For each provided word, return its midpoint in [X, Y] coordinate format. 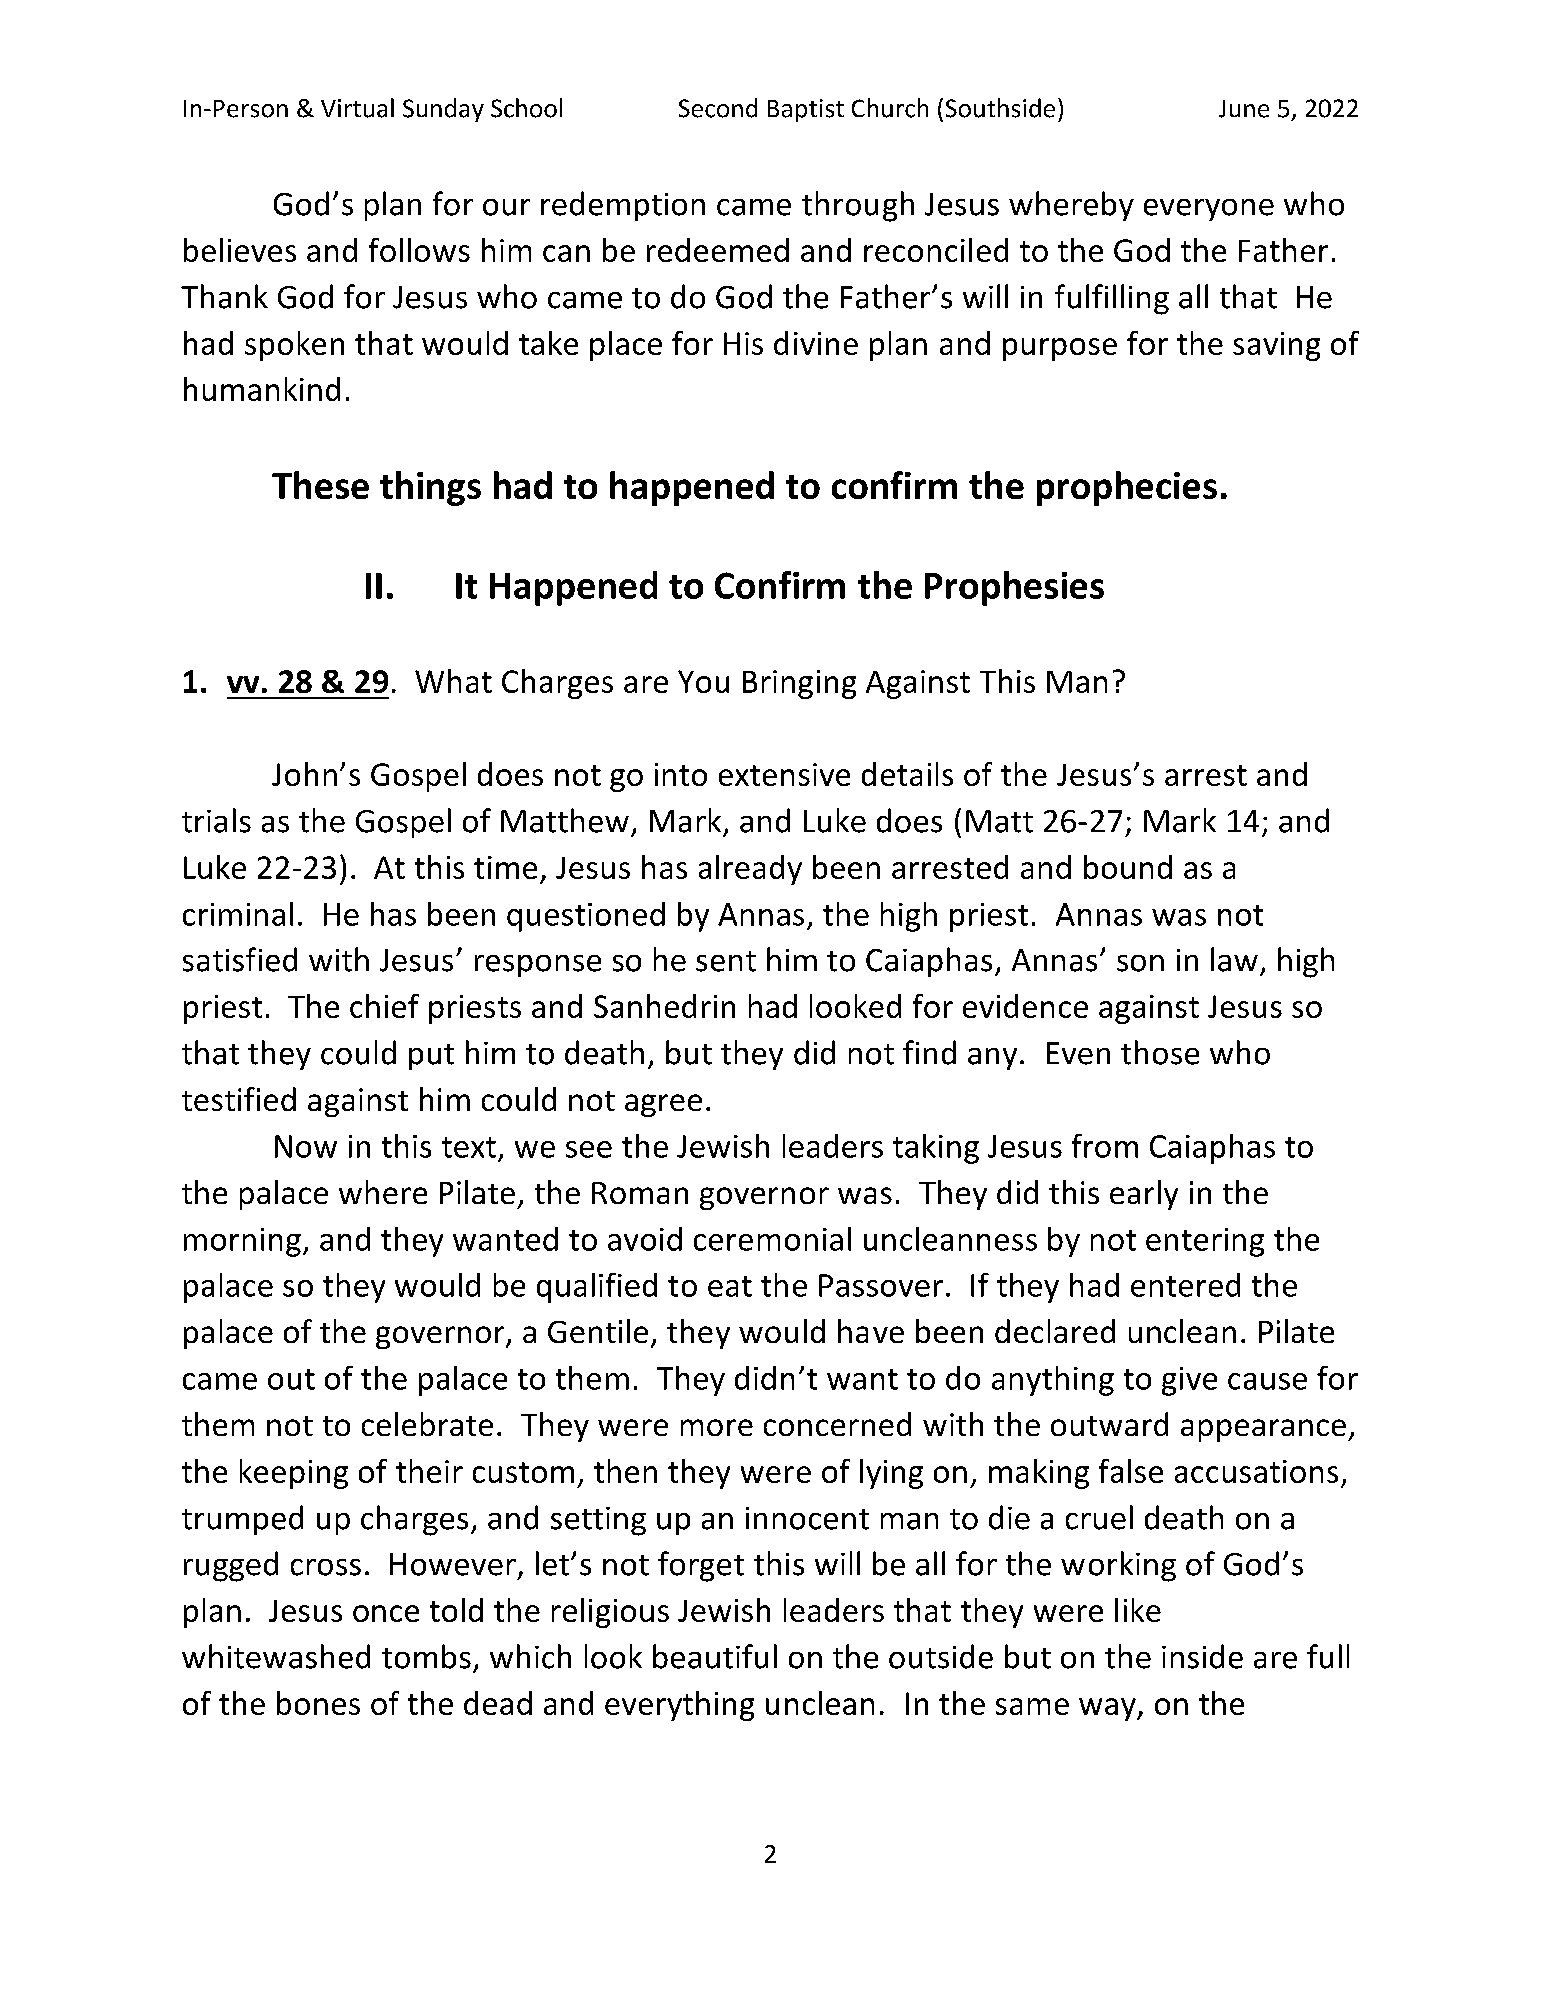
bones [318, 1703]
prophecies [1127, 488]
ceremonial [772, 1239]
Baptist [806, 110]
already [750, 870]
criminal [238, 914]
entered [1185, 1285]
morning [242, 1242]
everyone [1209, 210]
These [320, 485]
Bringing [799, 684]
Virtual [357, 108]
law [1234, 959]
